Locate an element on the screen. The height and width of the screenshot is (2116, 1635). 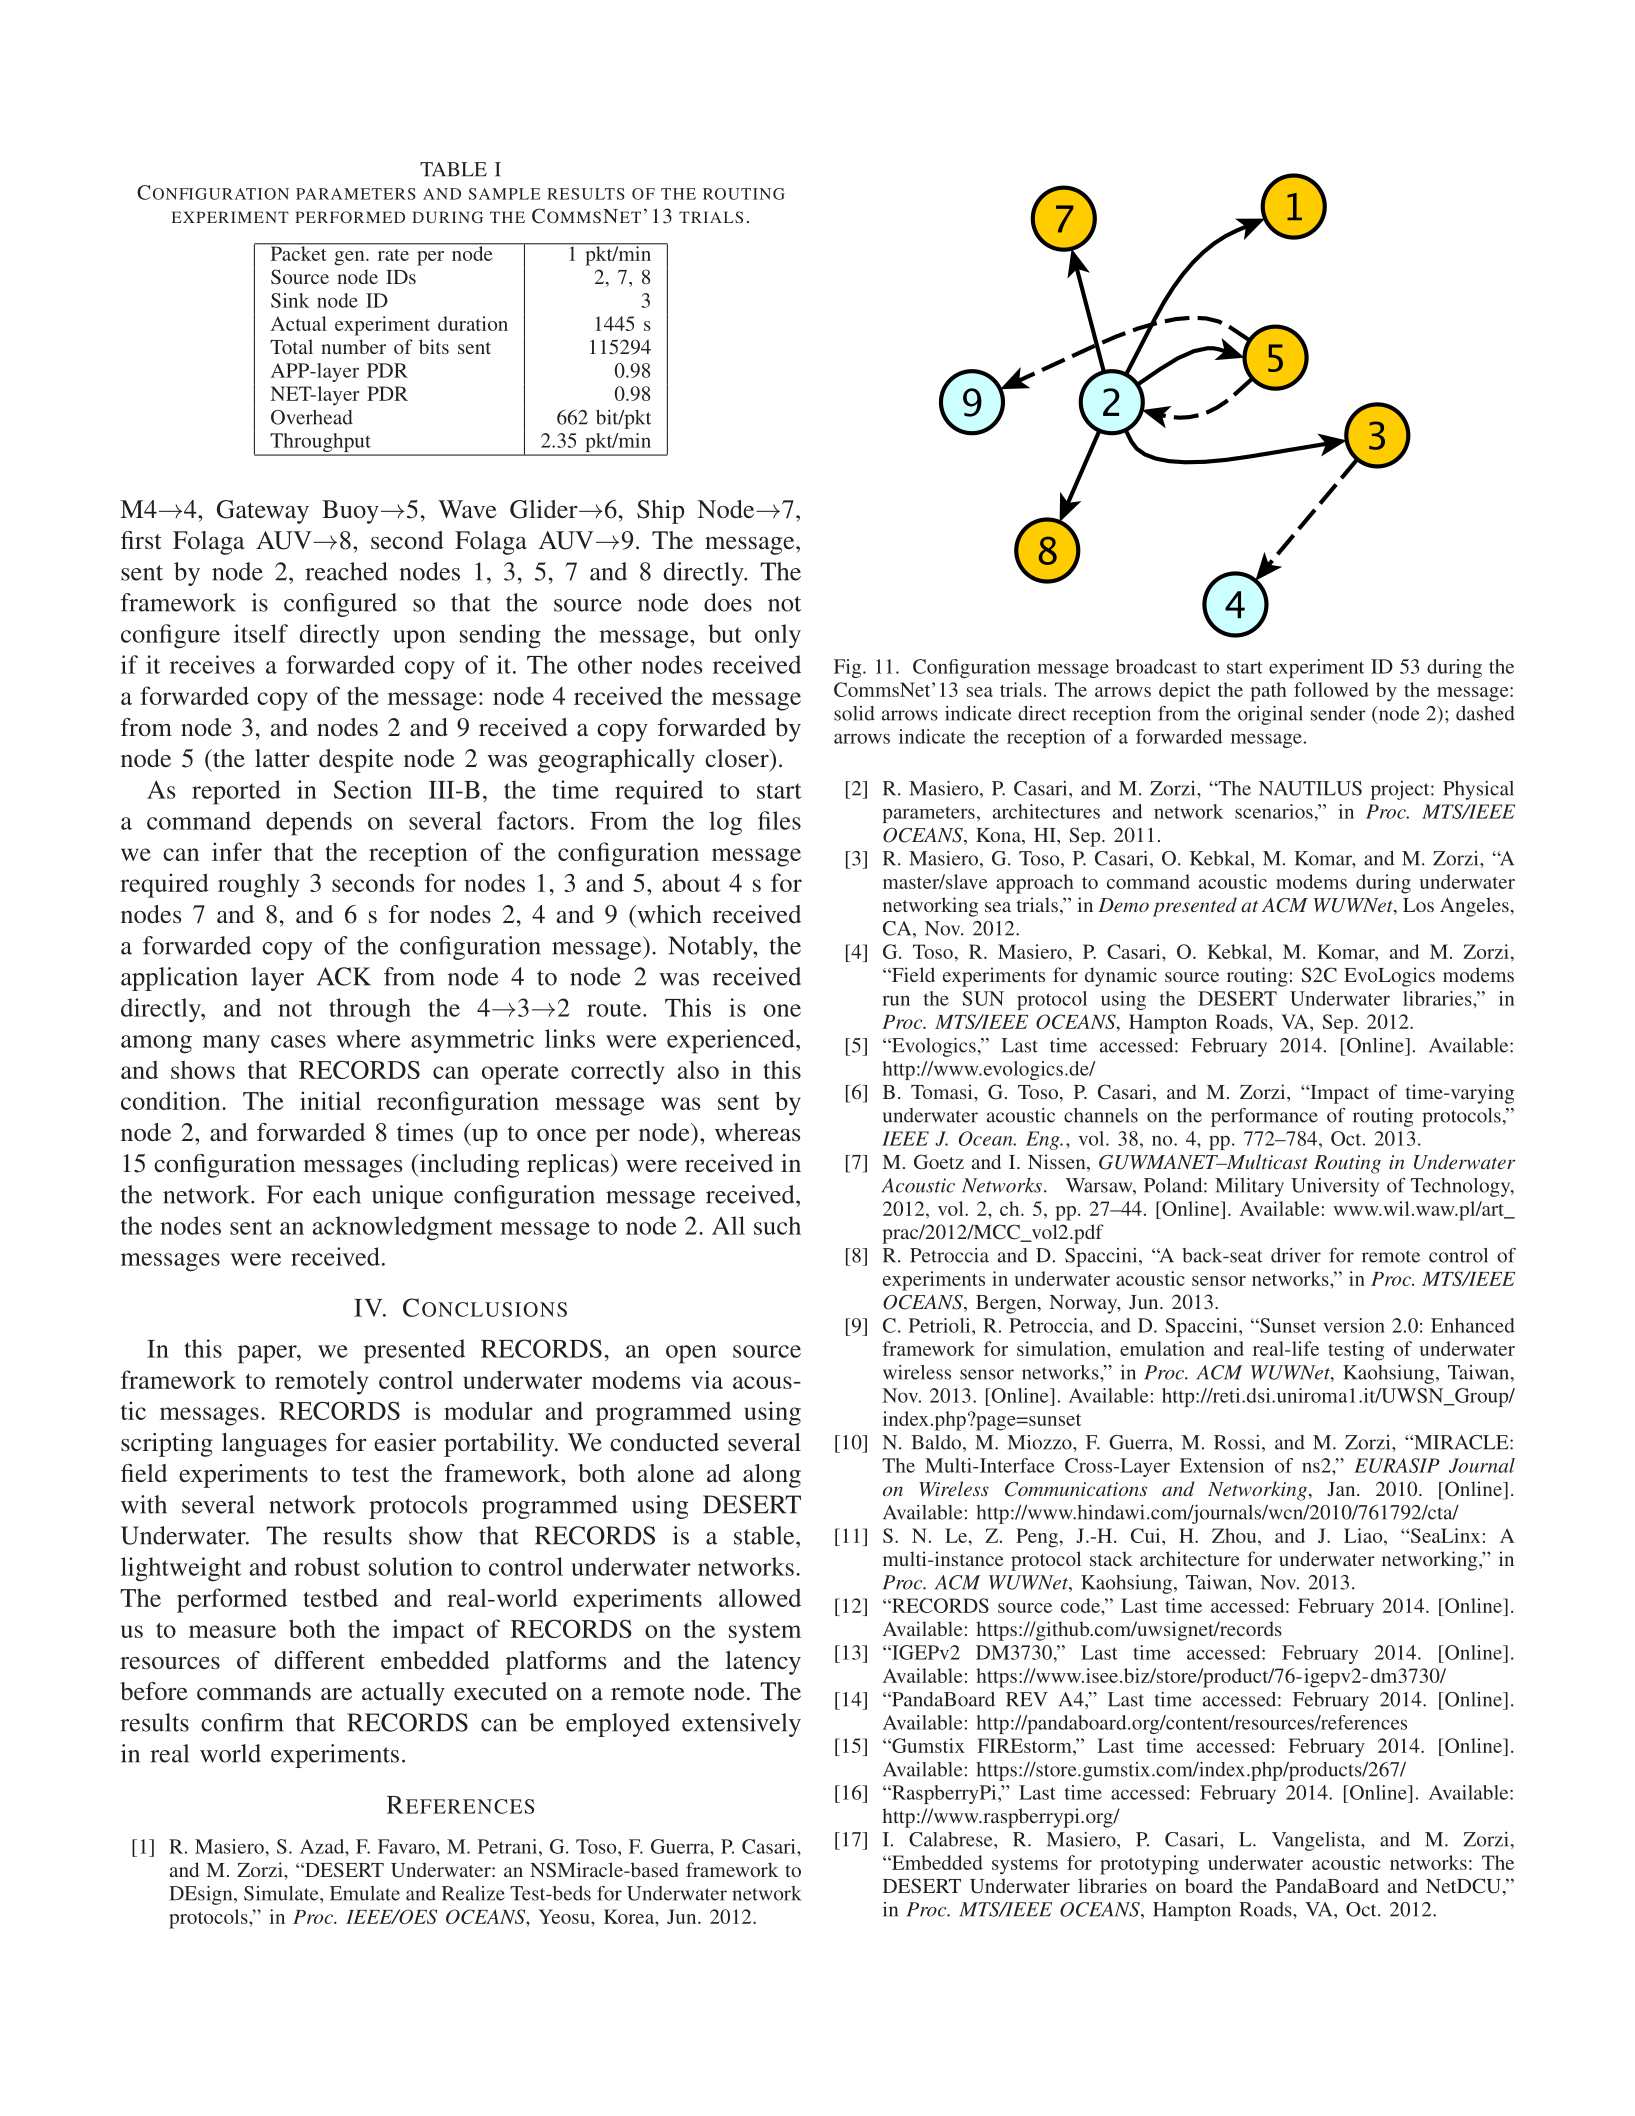
languages is located at coordinates (274, 1445).
